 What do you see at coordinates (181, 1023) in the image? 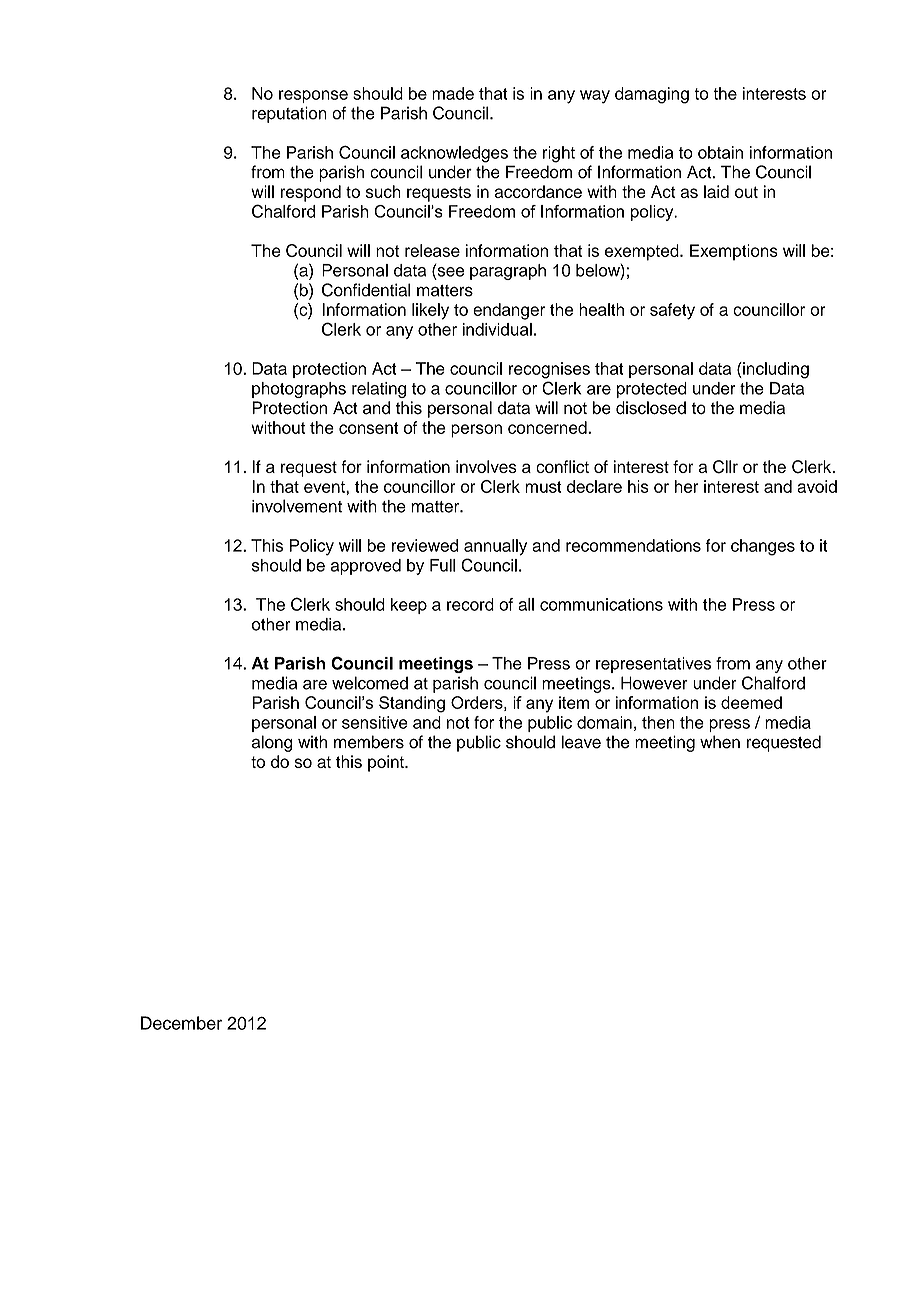
I see `December` at bounding box center [181, 1023].
